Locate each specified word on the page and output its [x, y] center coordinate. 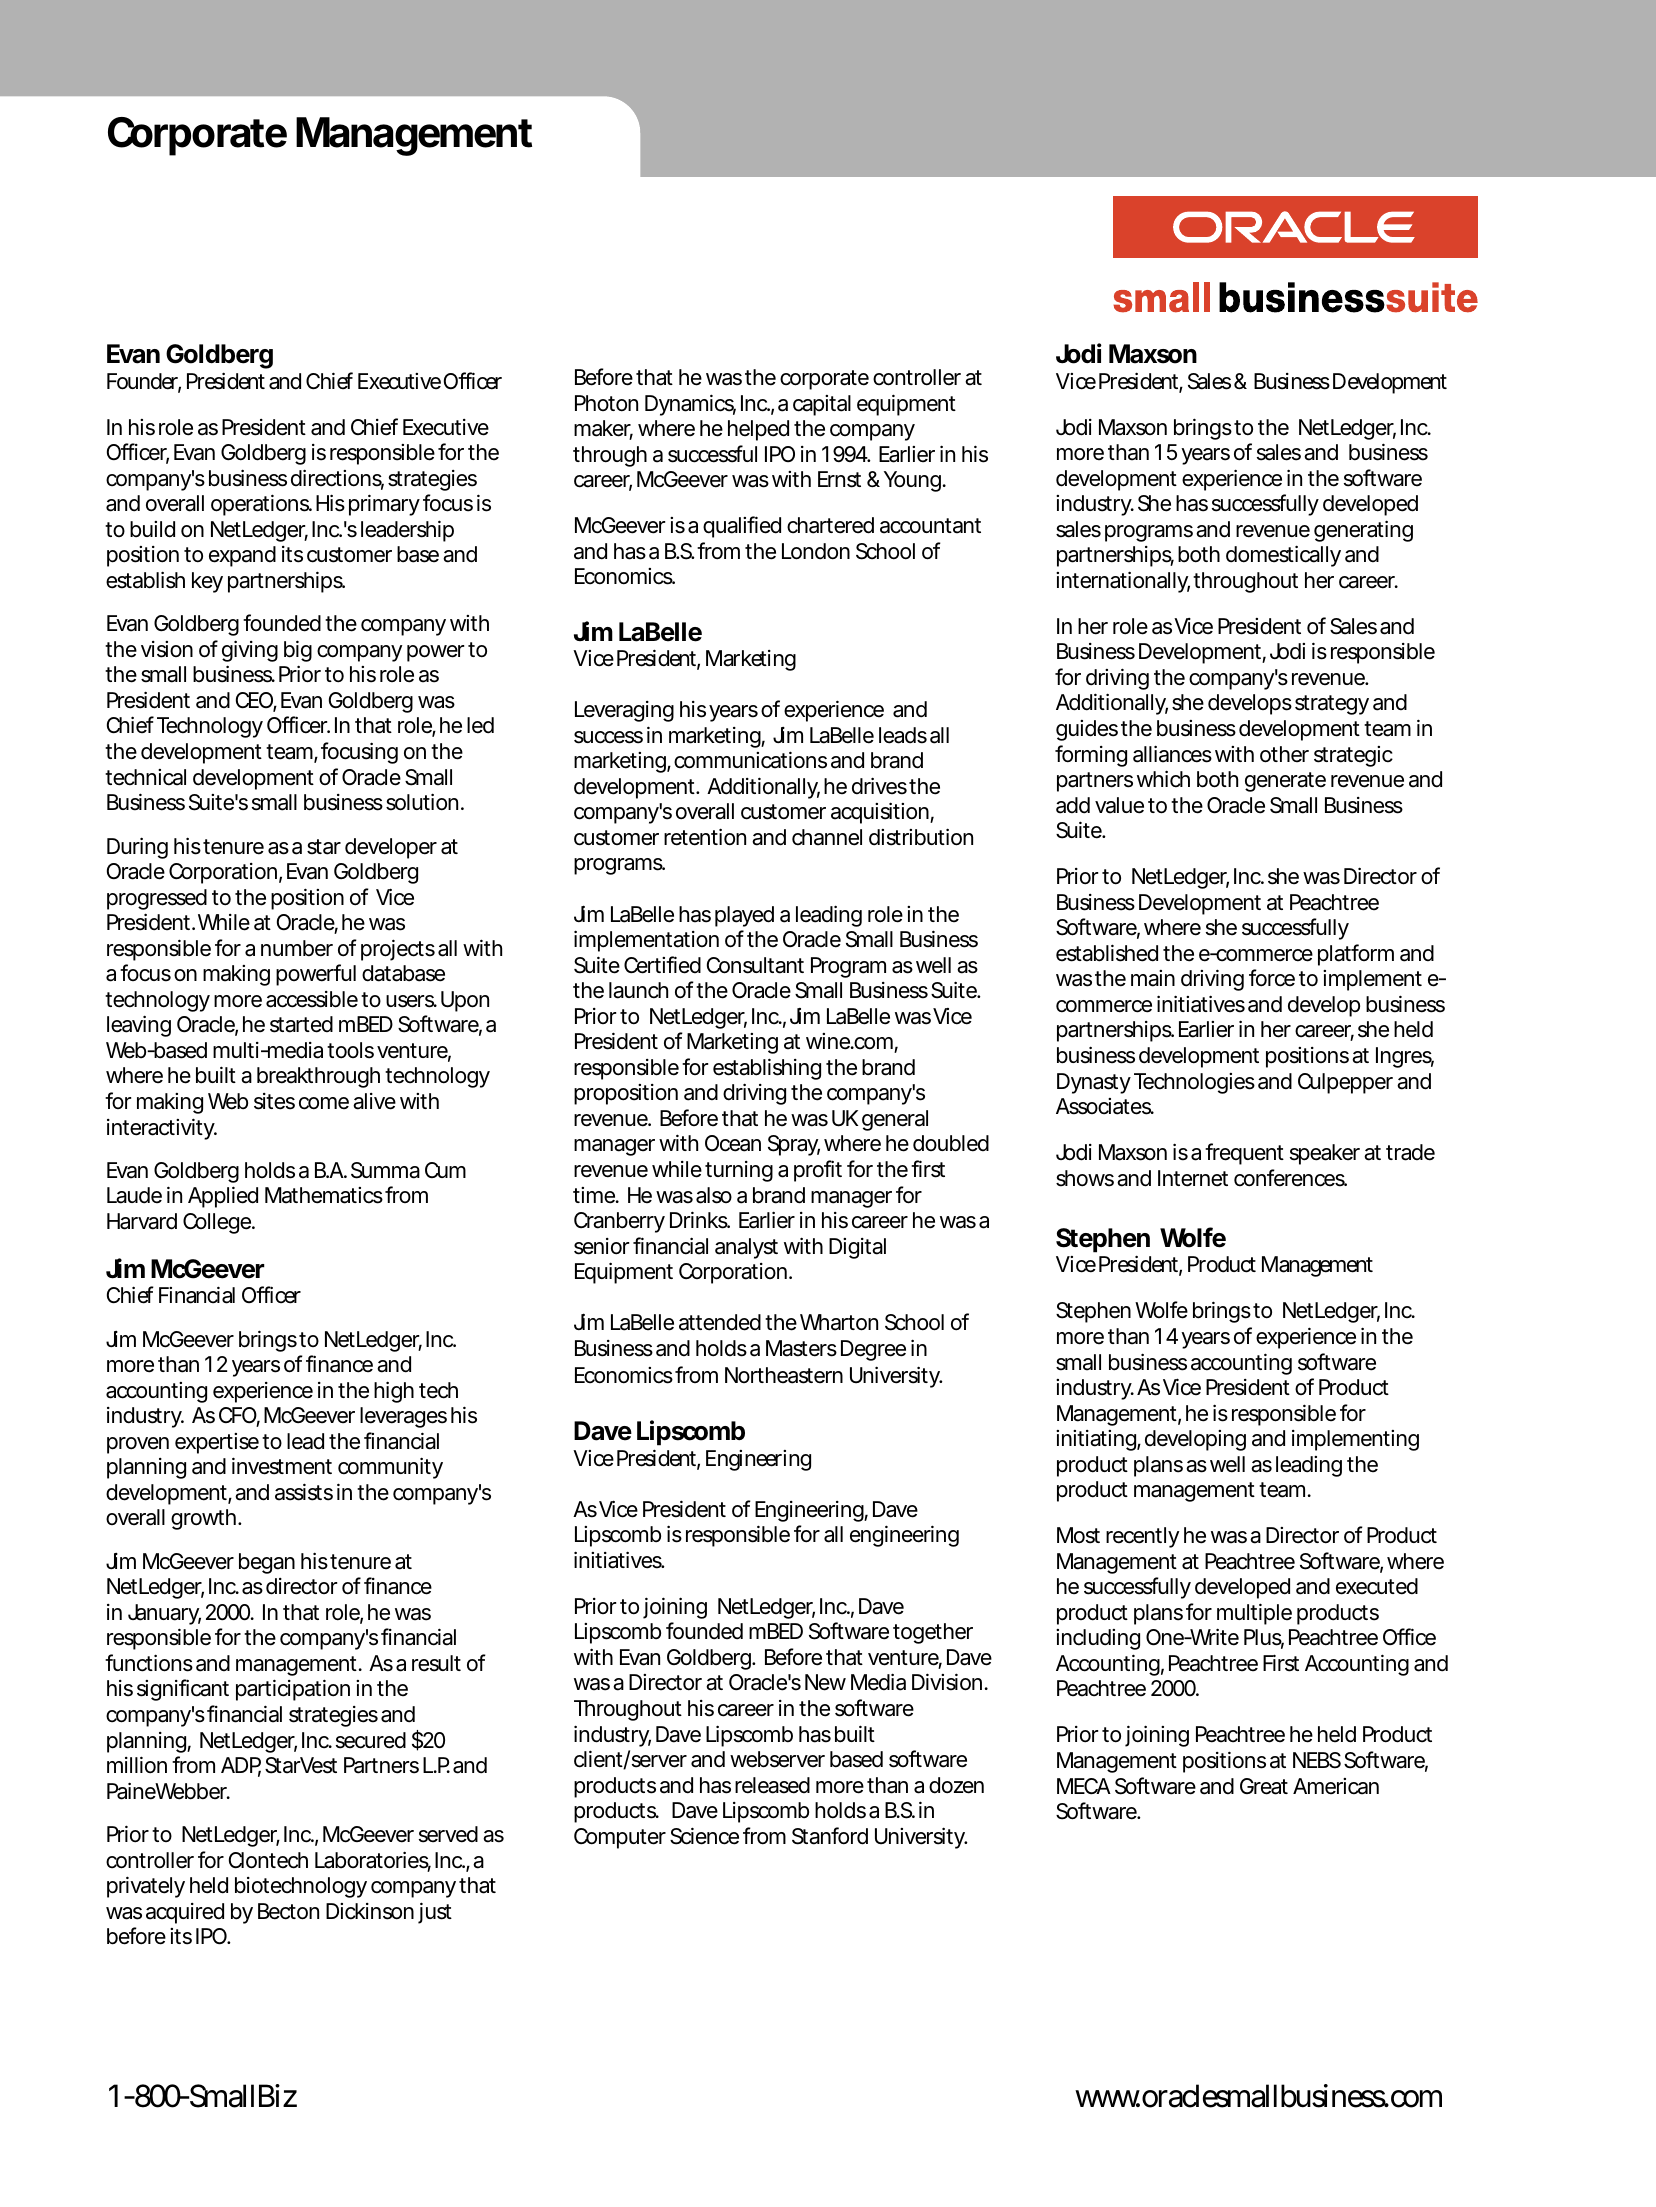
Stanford [830, 1836]
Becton [288, 1911]
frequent [1244, 1154]
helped [758, 430]
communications [750, 760]
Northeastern [784, 1375]
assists [304, 1492]
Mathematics [324, 1195]
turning [739, 1171]
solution [422, 802]
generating [1363, 531]
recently [1142, 1537]
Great [1264, 1786]
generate [1285, 782]
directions [337, 479]
